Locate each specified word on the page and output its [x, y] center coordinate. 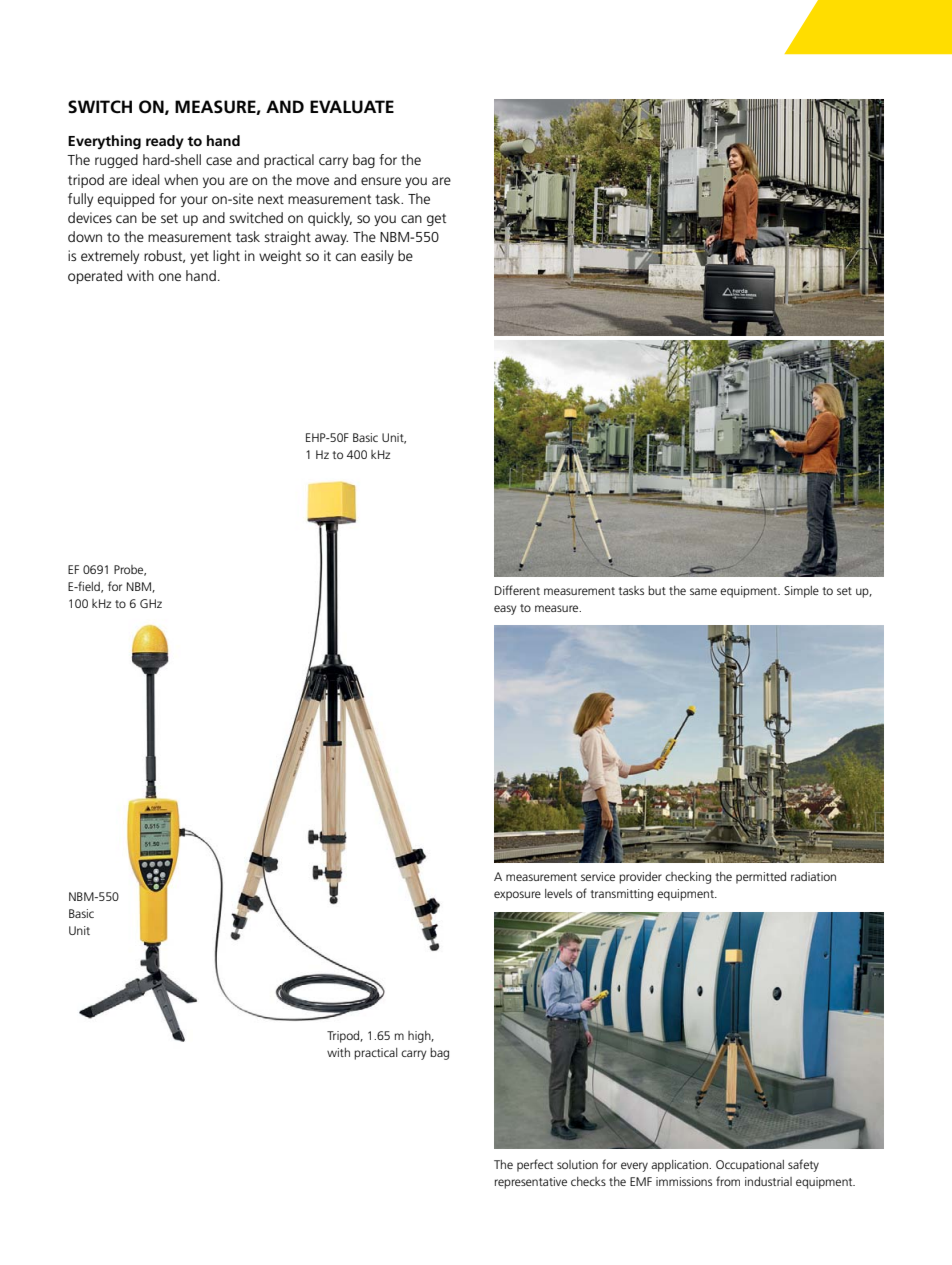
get [436, 220]
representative [531, 1183]
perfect [535, 1165]
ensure [381, 181]
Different [517, 590]
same [703, 591]
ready [165, 142]
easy [505, 610]
